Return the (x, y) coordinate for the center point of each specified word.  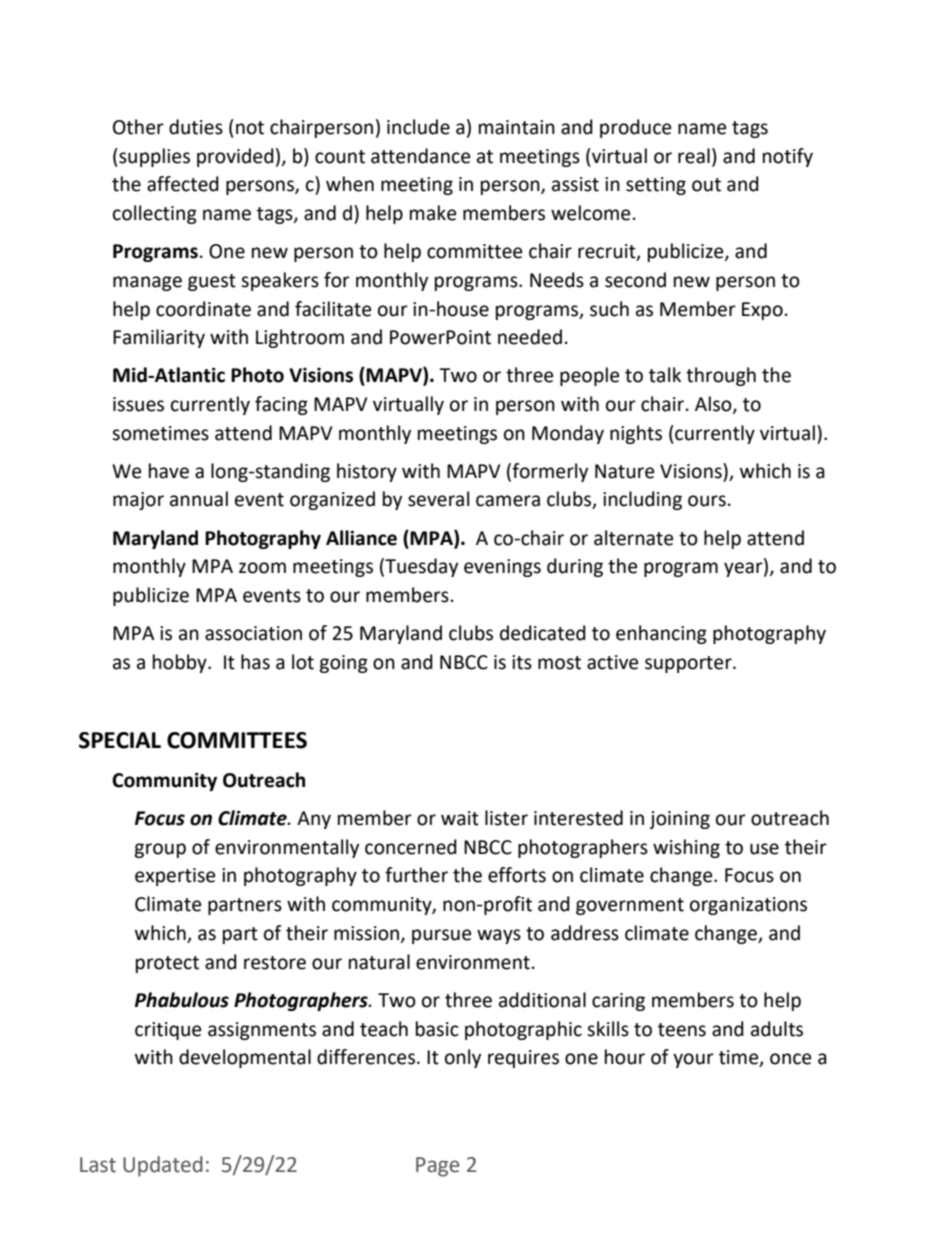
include (418, 127)
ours (707, 501)
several (438, 499)
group (160, 850)
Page (438, 1167)
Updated (163, 1166)
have (169, 471)
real (694, 156)
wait (460, 818)
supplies (153, 157)
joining (679, 820)
